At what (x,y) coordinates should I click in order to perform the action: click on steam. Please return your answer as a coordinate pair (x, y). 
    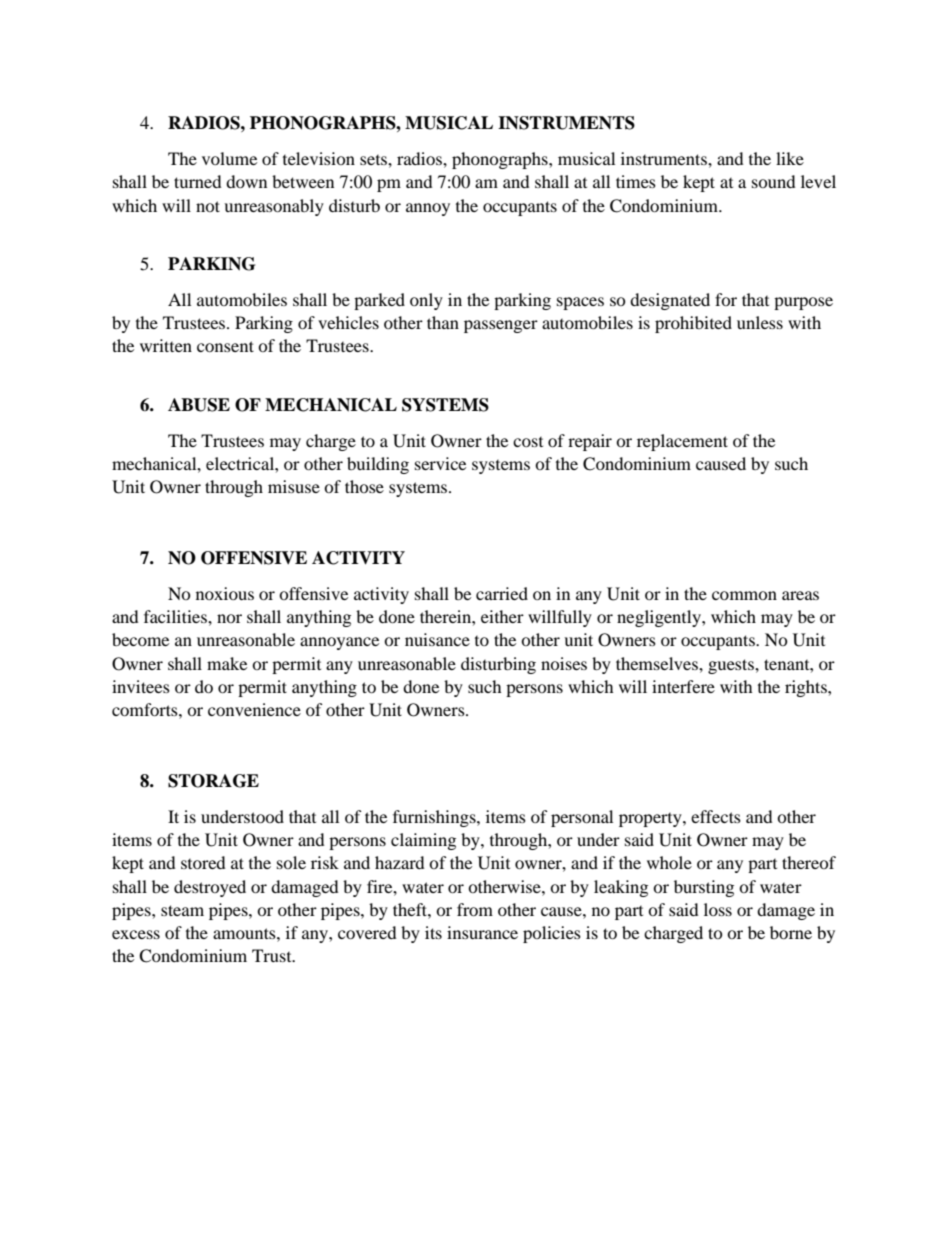
    Looking at the image, I should click on (182, 910).
